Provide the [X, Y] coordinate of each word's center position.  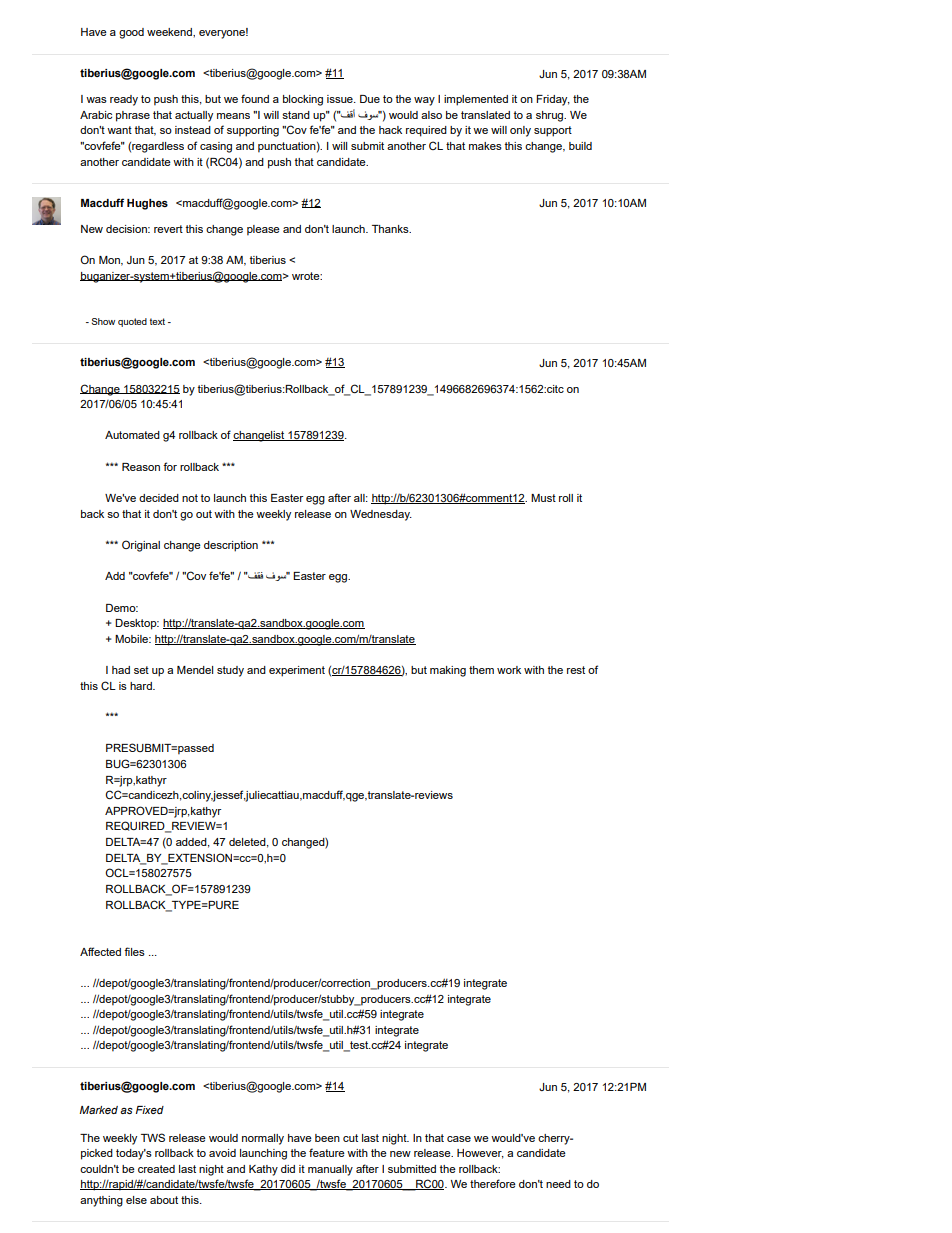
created [156, 1169]
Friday [553, 100]
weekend [170, 32]
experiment [297, 671]
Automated [132, 435]
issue [341, 99]
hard [142, 686]
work [509, 670]
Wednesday [381, 515]
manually [330, 1170]
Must [543, 498]
